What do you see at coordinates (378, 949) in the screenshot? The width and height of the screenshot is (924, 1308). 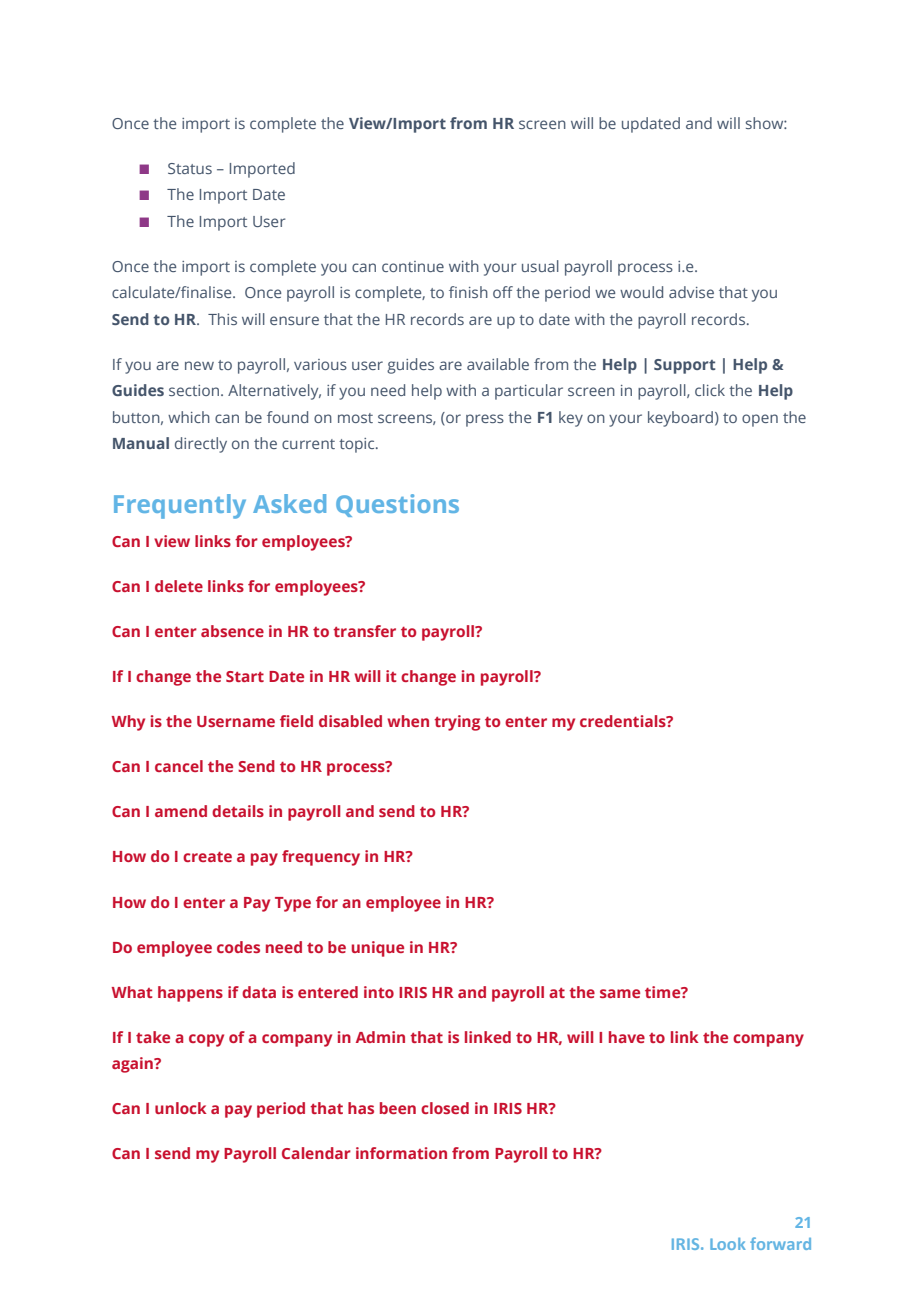 I see `unique` at bounding box center [378, 949].
